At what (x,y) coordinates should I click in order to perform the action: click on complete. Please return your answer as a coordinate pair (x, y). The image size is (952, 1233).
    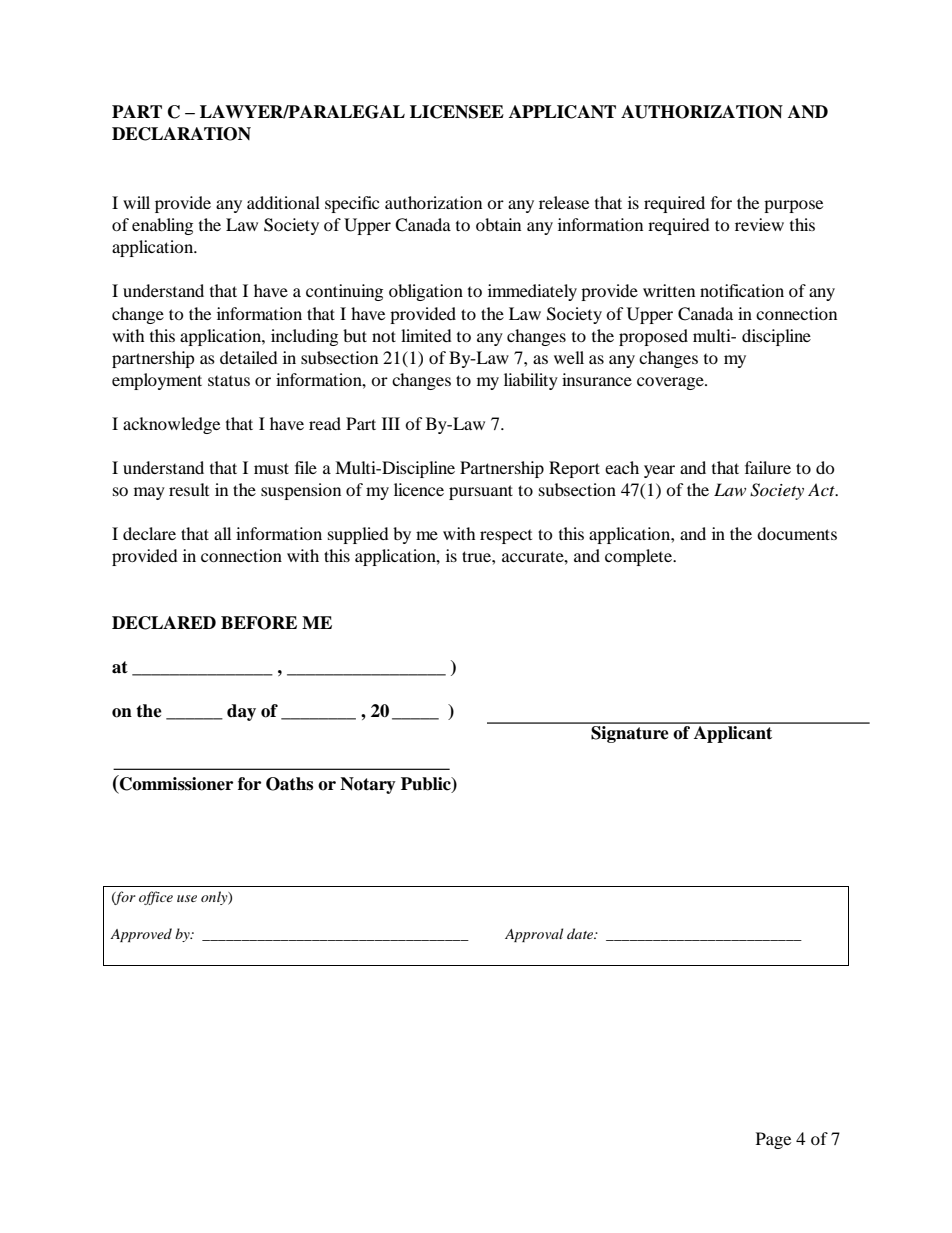
    Looking at the image, I should click on (640, 557).
